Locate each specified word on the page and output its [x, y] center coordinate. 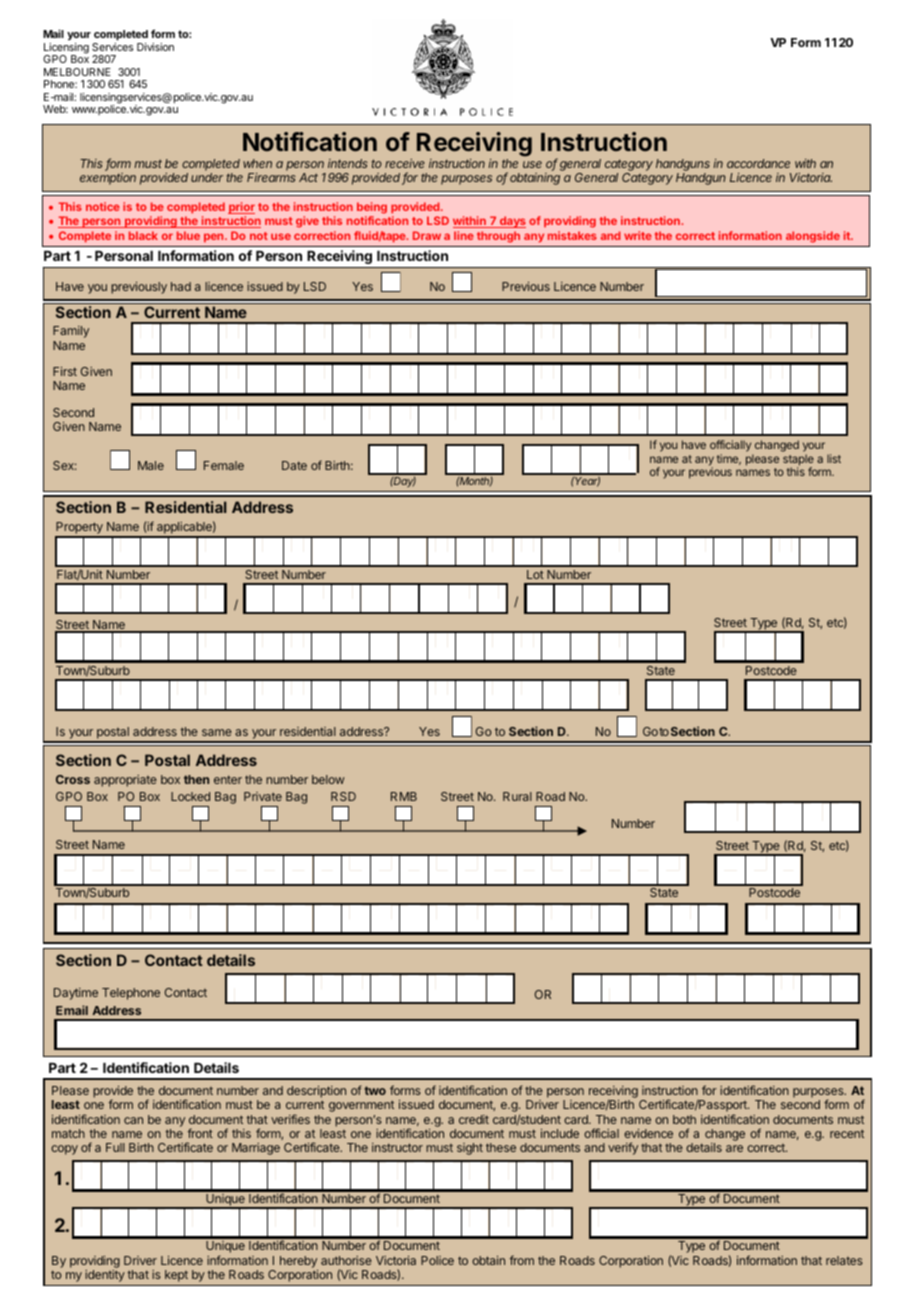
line [464, 235]
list [834, 458]
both [684, 1119]
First [65, 371]
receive [405, 163]
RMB [404, 796]
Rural [517, 796]
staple [798, 461]
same [217, 732]
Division [155, 47]
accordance [758, 163]
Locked [190, 796]
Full [115, 1147]
